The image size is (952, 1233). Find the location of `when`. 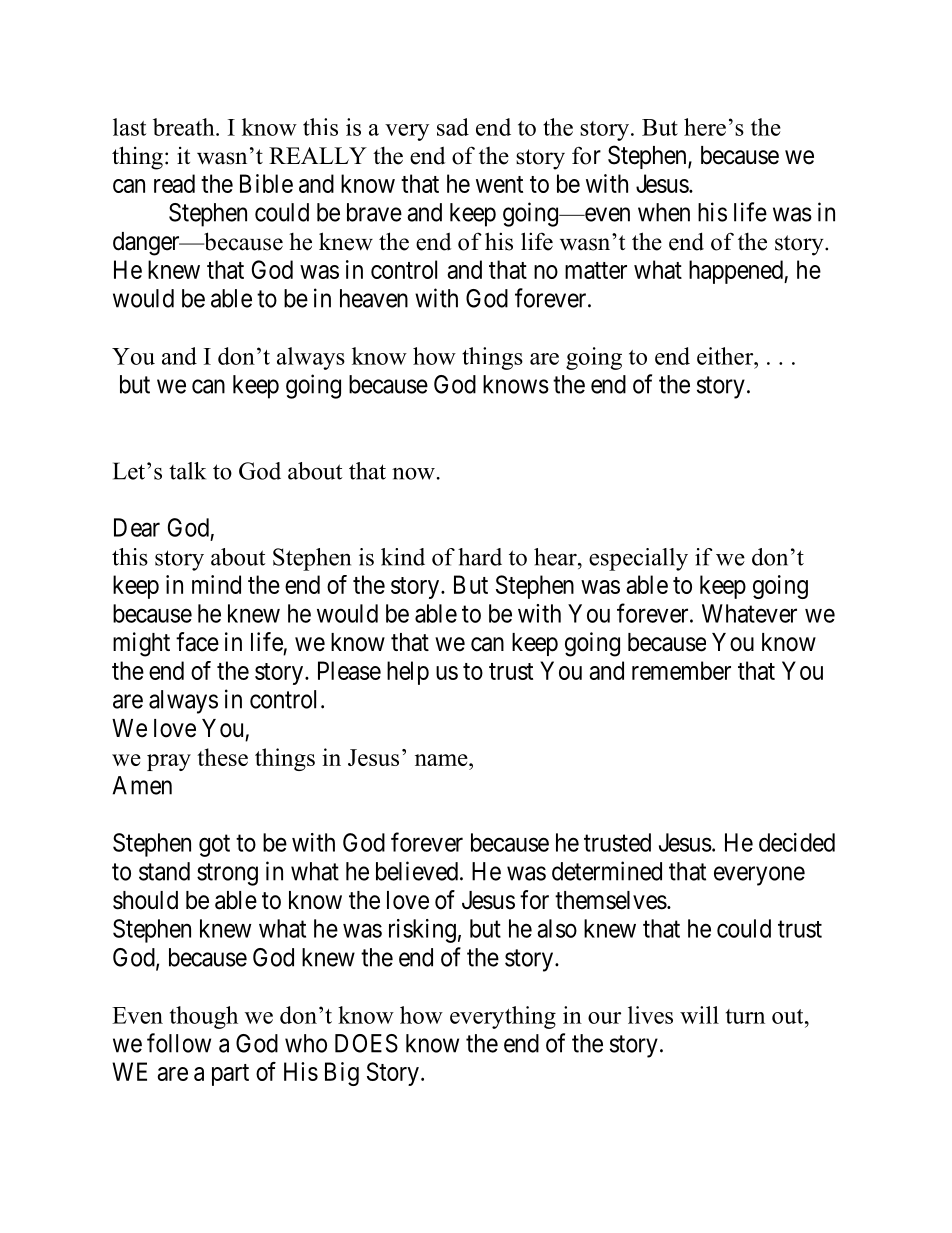

when is located at coordinates (664, 212).
